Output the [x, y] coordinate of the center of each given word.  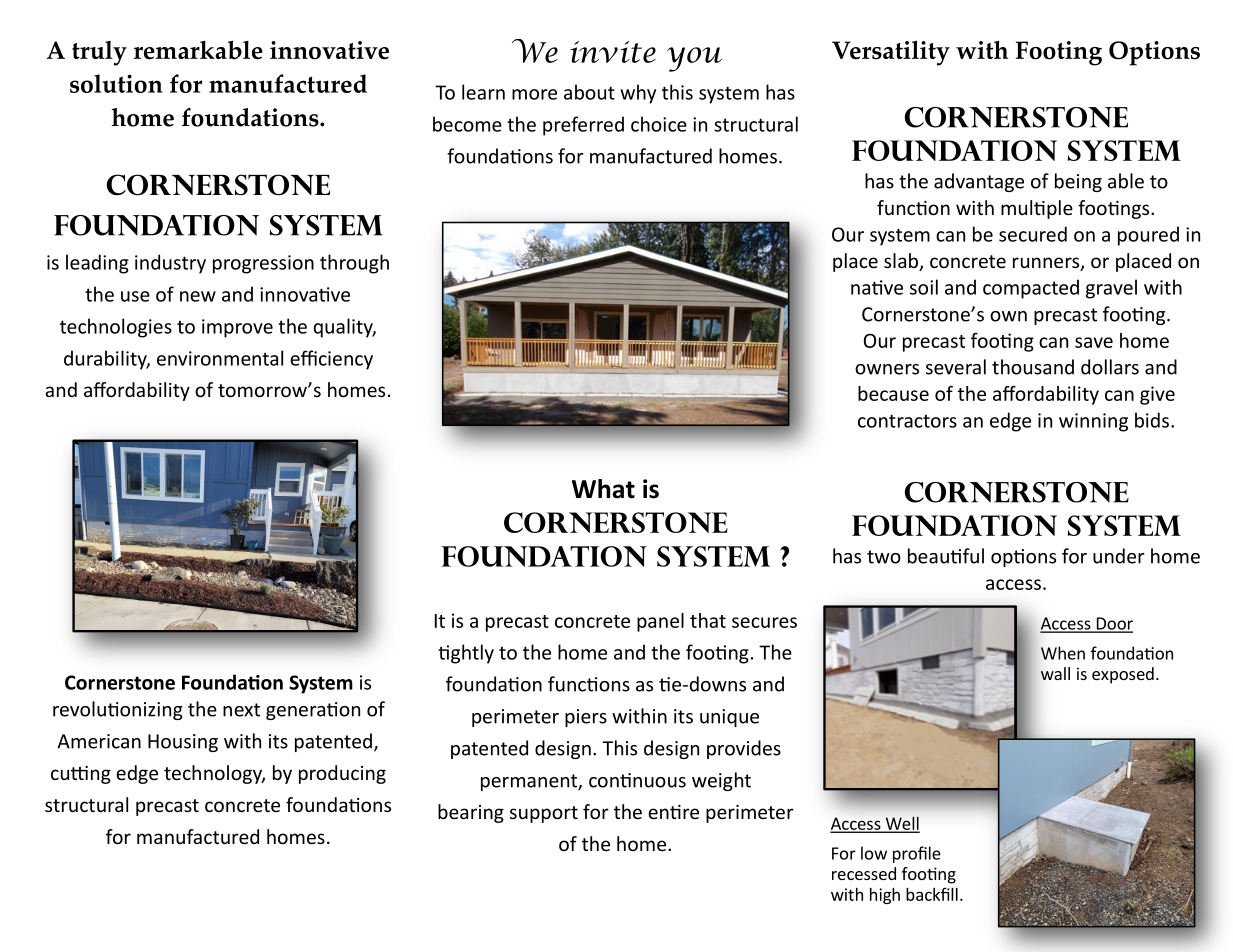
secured [1033, 234]
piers [586, 718]
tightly [466, 654]
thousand [1033, 367]
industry [170, 264]
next [241, 710]
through [354, 264]
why [638, 94]
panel [660, 622]
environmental [220, 358]
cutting [81, 775]
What [603, 489]
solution [116, 83]
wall [1055, 673]
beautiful [946, 556]
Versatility [891, 53]
